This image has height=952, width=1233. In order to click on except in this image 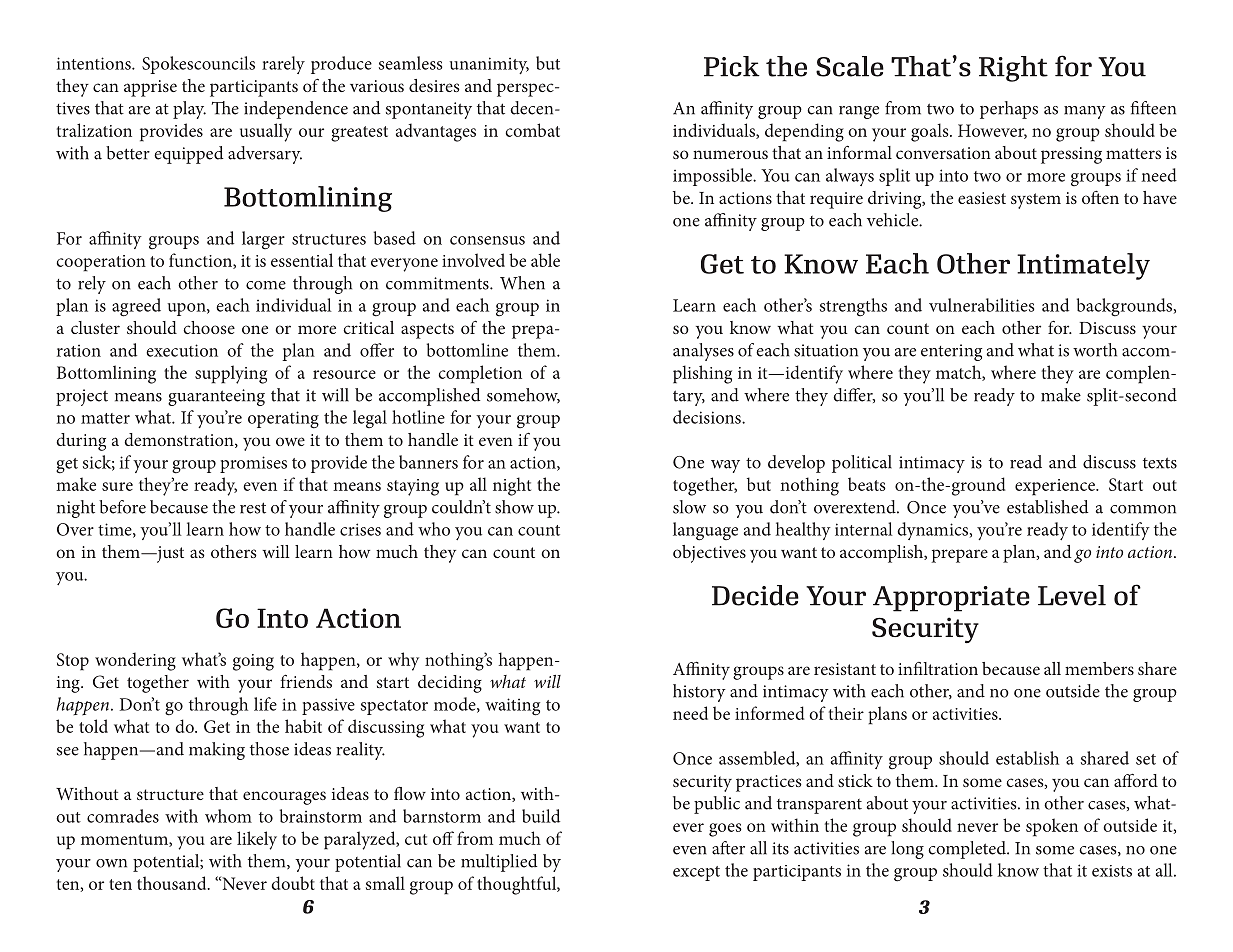, I will do `click(696, 873)`.
